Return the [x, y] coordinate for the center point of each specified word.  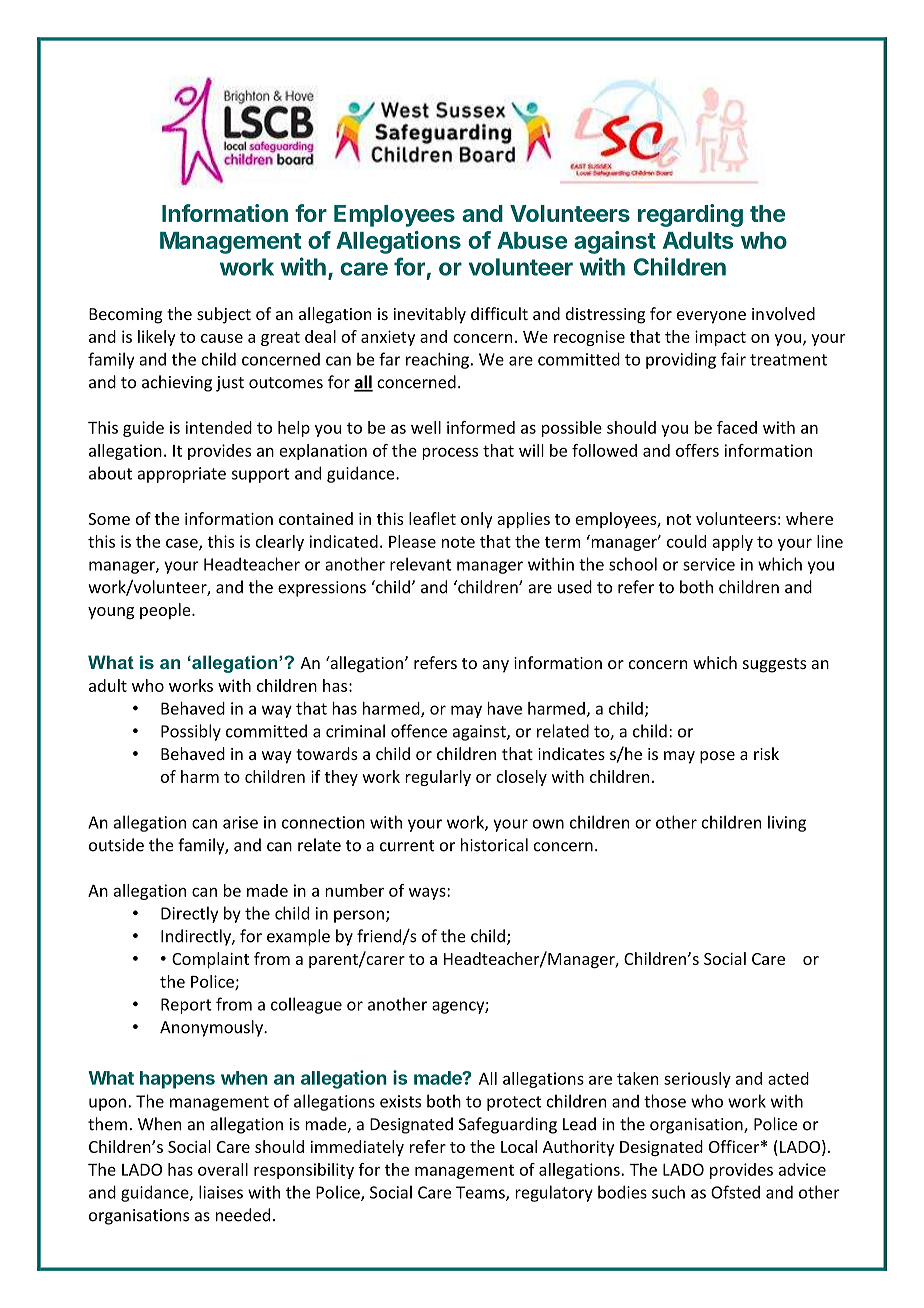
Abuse [532, 240]
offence [419, 731]
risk [766, 753]
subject [224, 315]
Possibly [191, 732]
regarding [690, 215]
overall [223, 1169]
